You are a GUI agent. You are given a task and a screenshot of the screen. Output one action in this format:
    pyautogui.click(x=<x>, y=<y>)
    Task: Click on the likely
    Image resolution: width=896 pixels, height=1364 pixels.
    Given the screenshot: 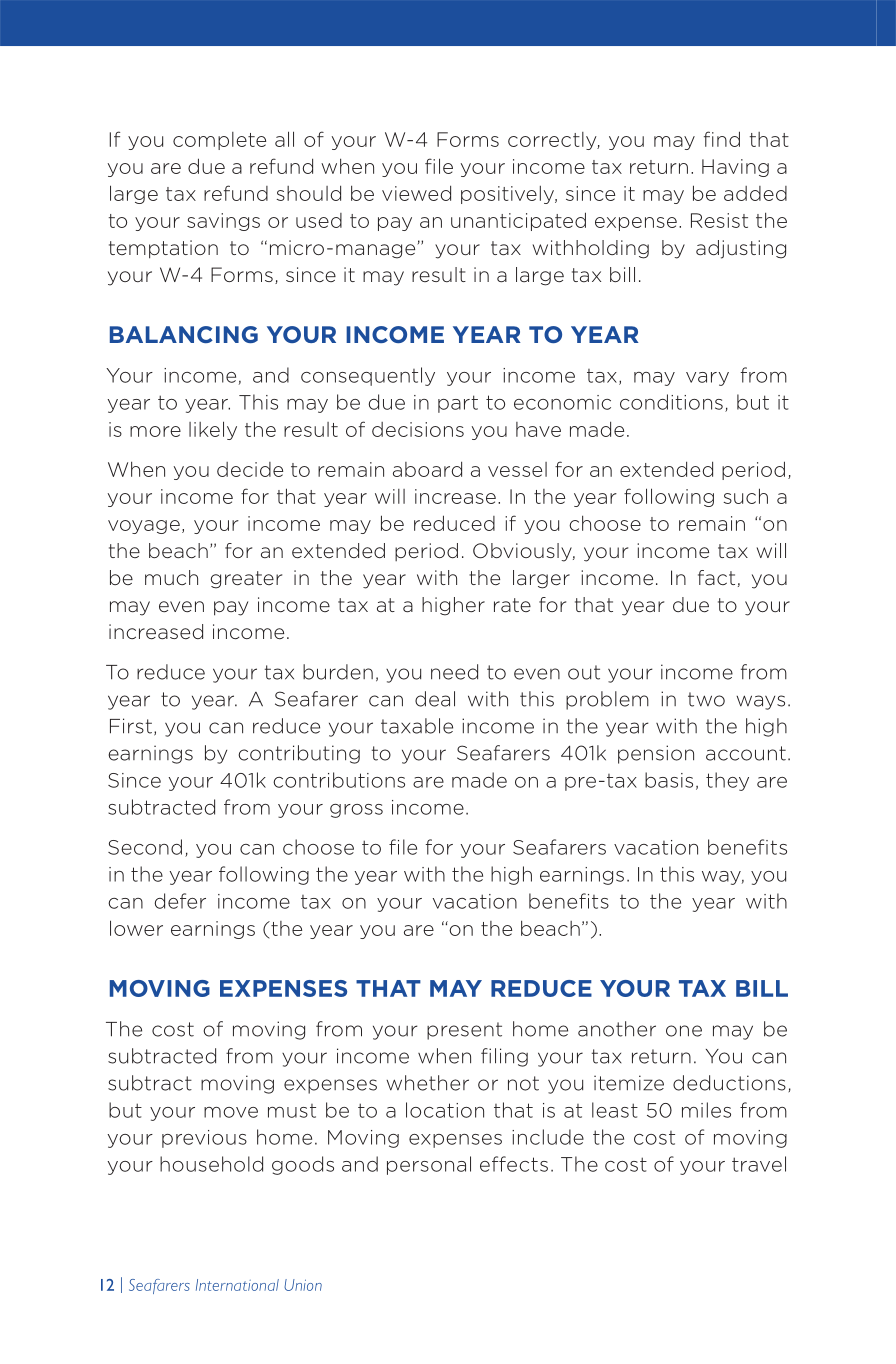 What is the action you would take?
    pyautogui.click(x=213, y=430)
